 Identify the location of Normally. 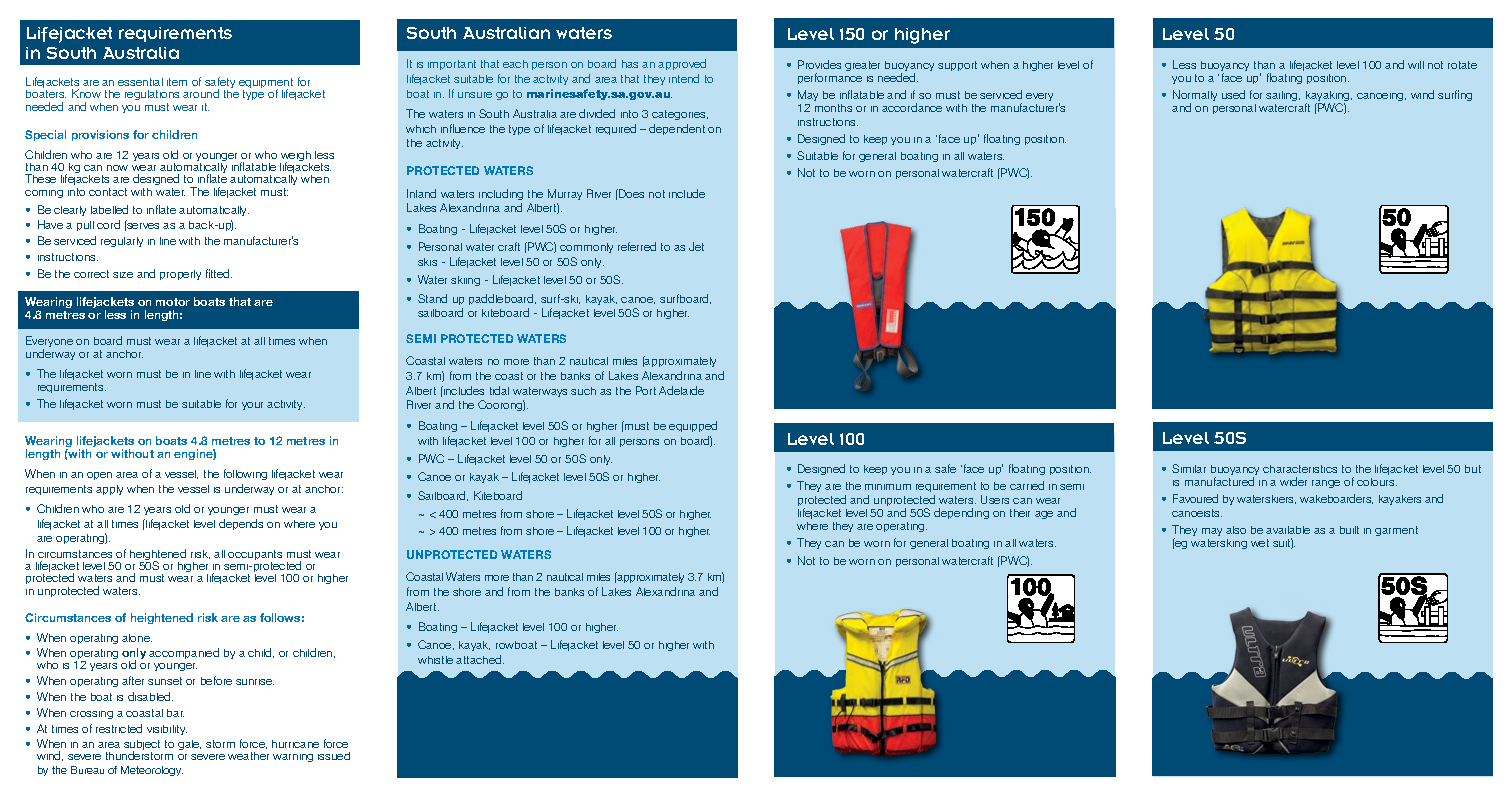
(1195, 97).
